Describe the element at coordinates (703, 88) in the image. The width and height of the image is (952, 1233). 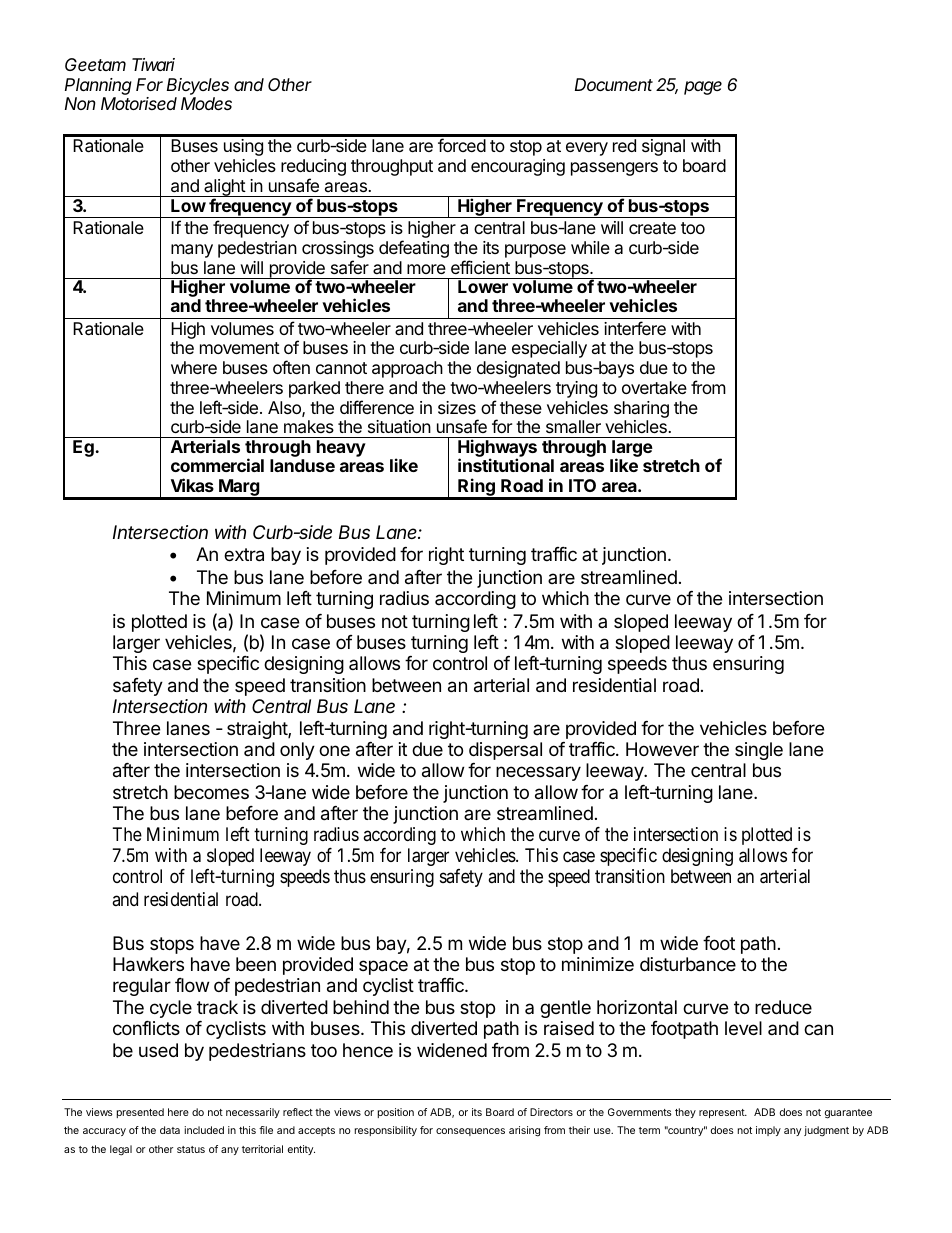
I see `page` at that location.
